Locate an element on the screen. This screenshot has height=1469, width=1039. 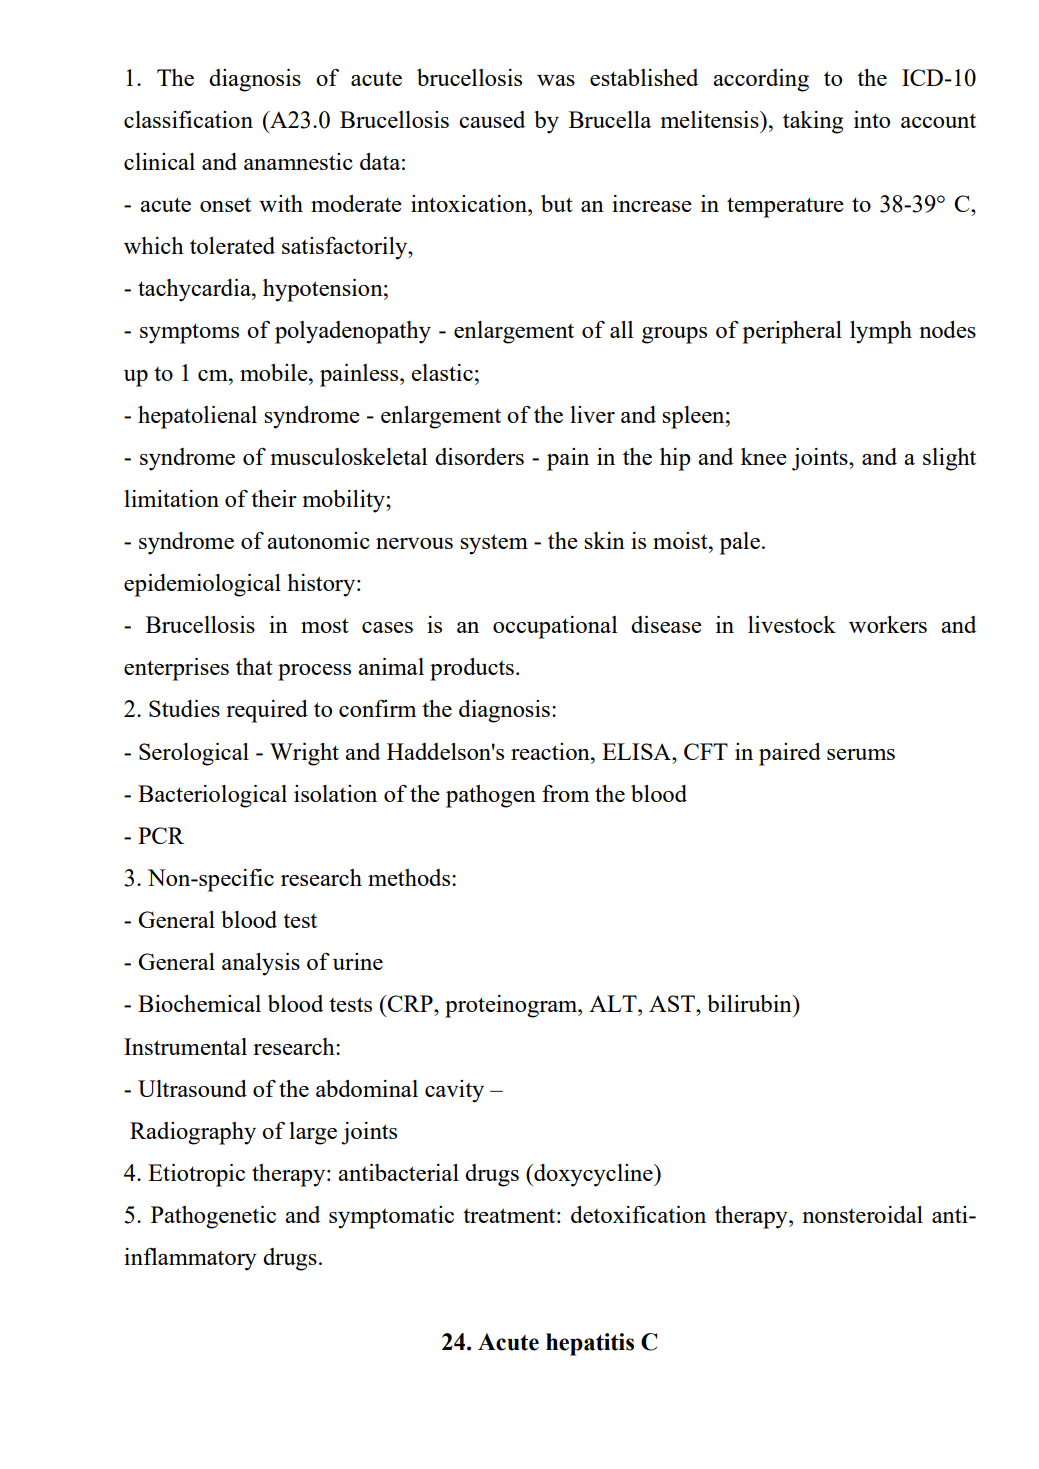
ALT is located at coordinates (614, 1003).
